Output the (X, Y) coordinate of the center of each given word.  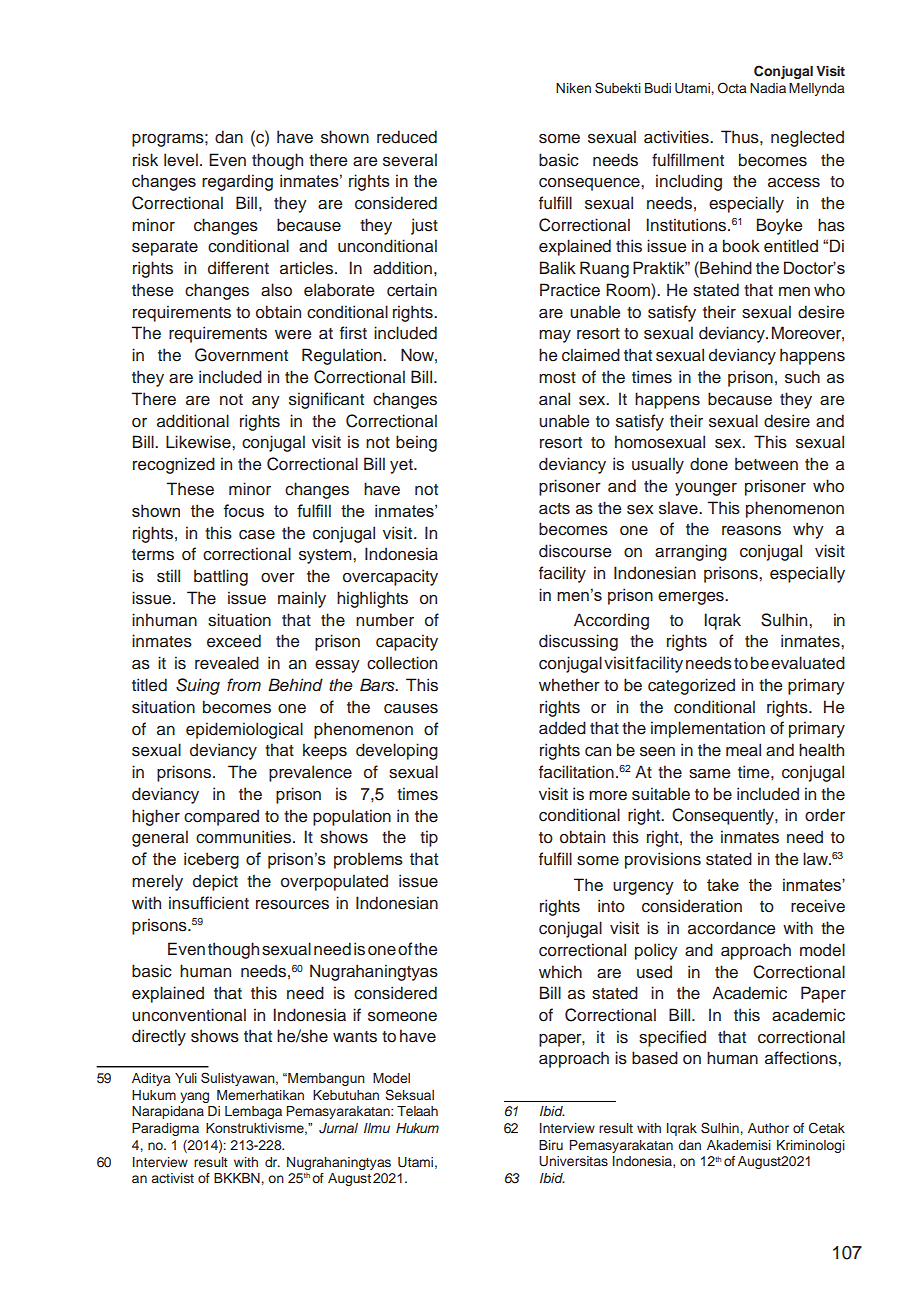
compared (221, 817)
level (181, 160)
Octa (732, 88)
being (416, 443)
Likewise (199, 442)
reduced (407, 137)
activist (173, 1178)
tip (429, 838)
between (766, 464)
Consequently (724, 816)
